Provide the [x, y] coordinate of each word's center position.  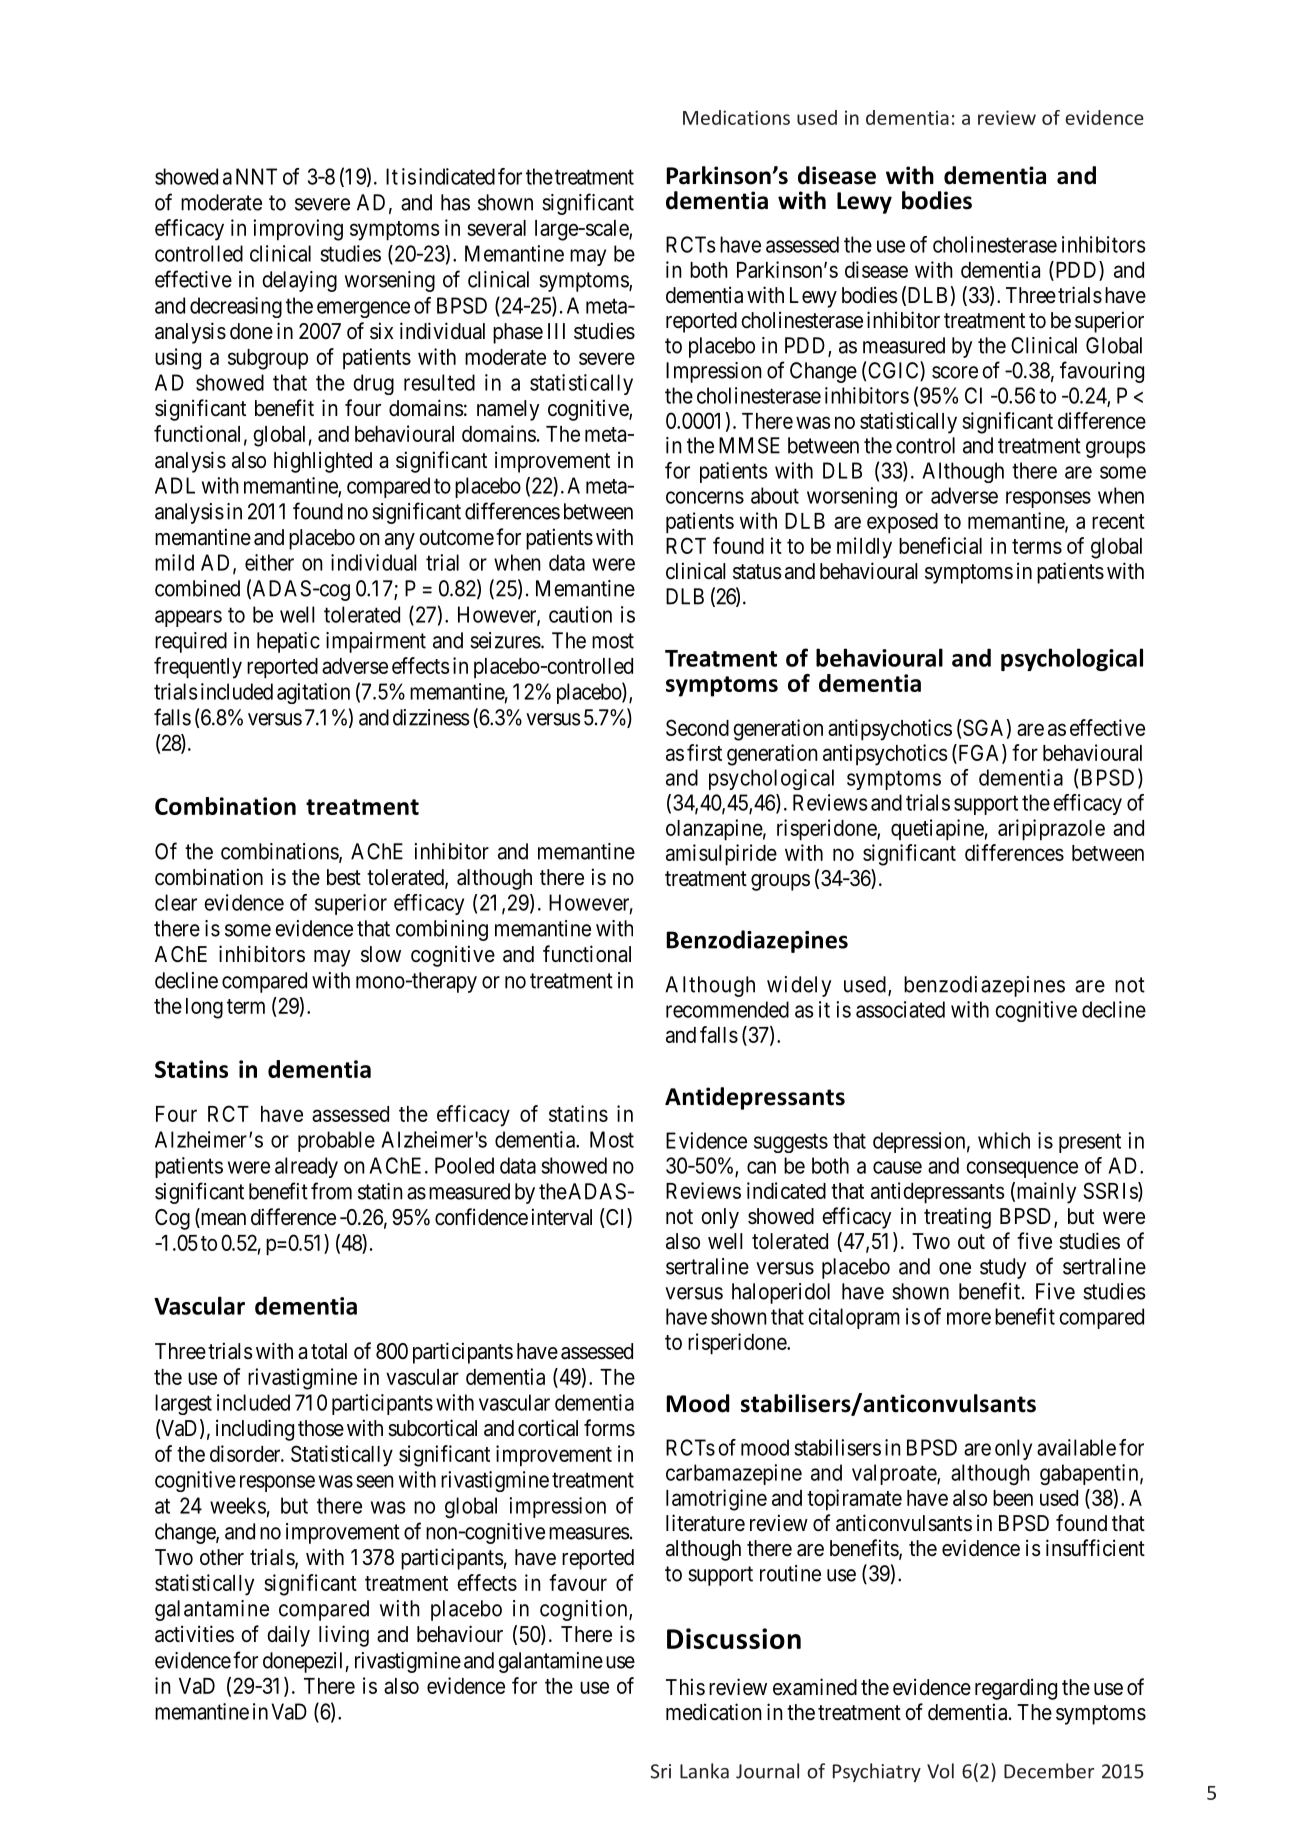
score [955, 372]
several [496, 228]
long [204, 1008]
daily [288, 1636]
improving [298, 230]
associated [900, 1009]
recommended [727, 1009]
